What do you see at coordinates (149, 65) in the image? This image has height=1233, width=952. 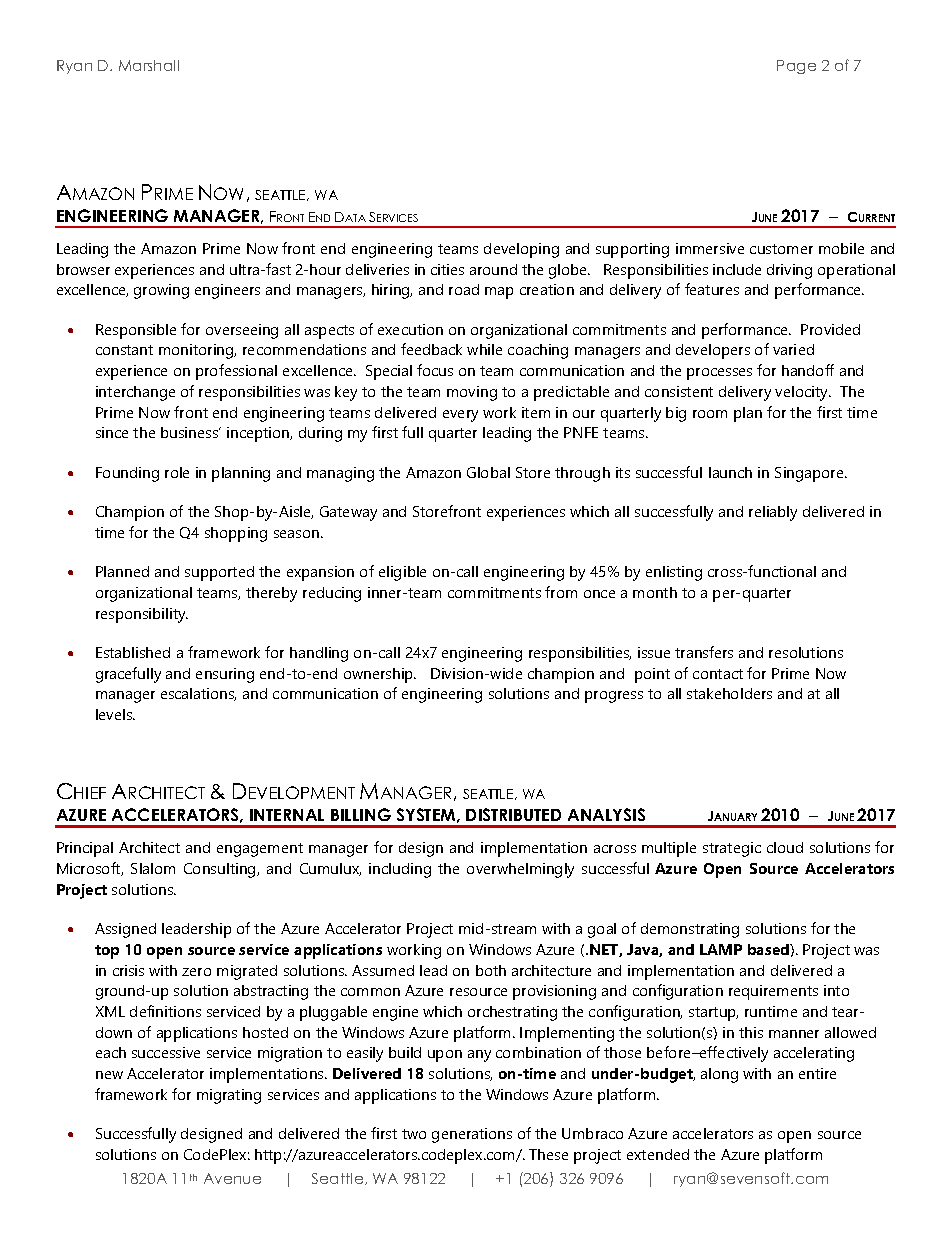 I see `Marshall` at bounding box center [149, 65].
